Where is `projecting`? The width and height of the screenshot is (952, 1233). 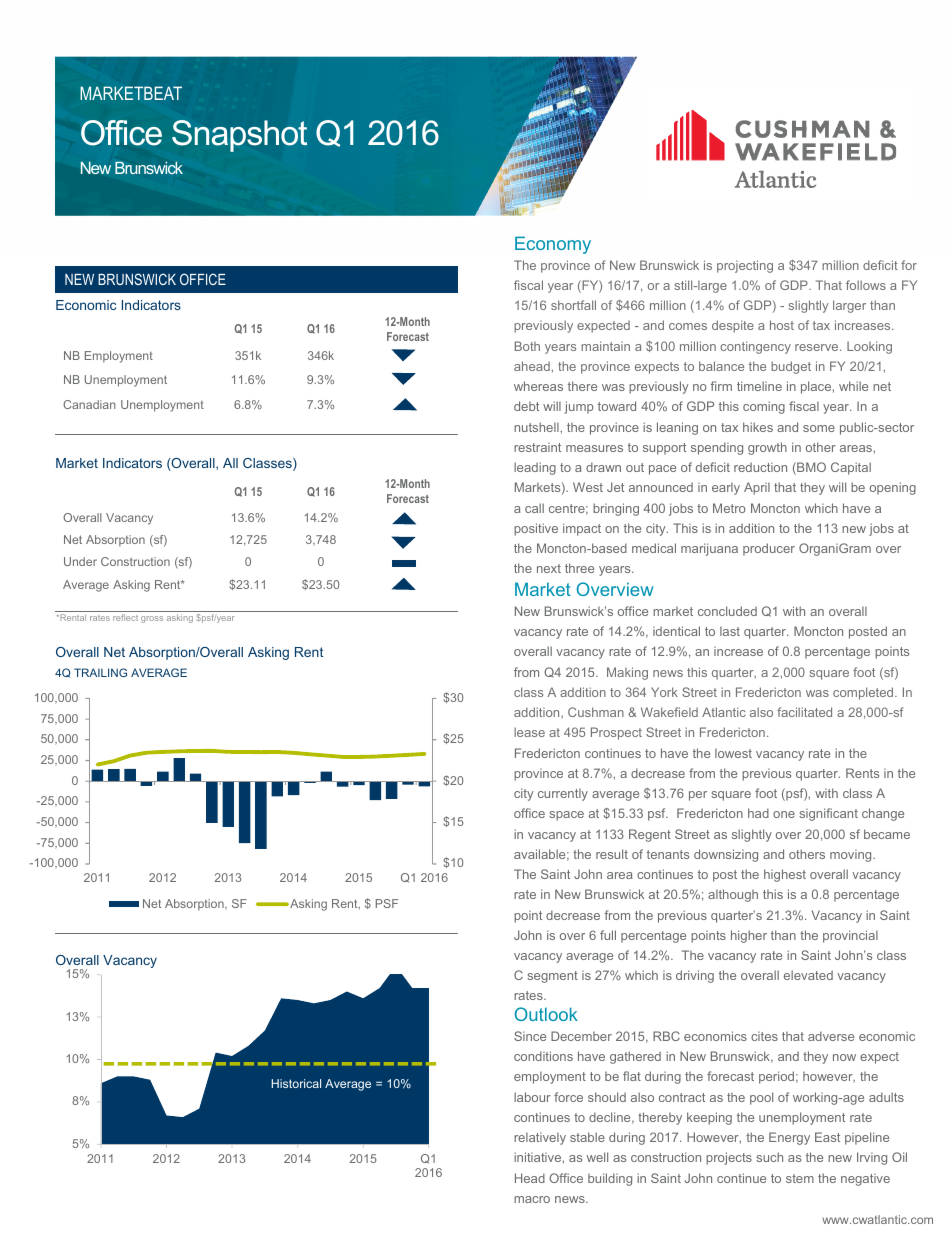
projecting is located at coordinates (745, 266).
